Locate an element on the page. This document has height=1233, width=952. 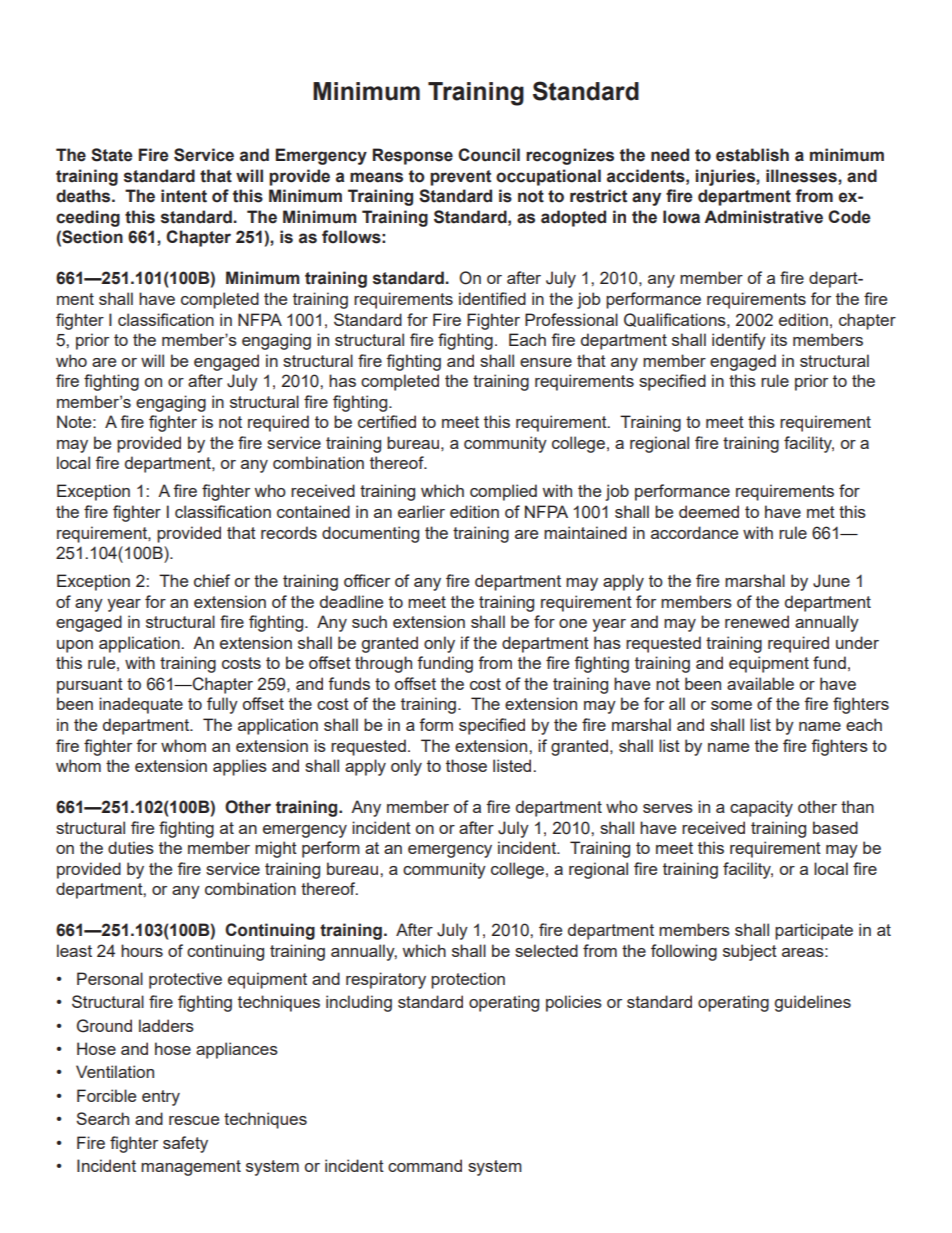
capacity is located at coordinates (761, 808).
